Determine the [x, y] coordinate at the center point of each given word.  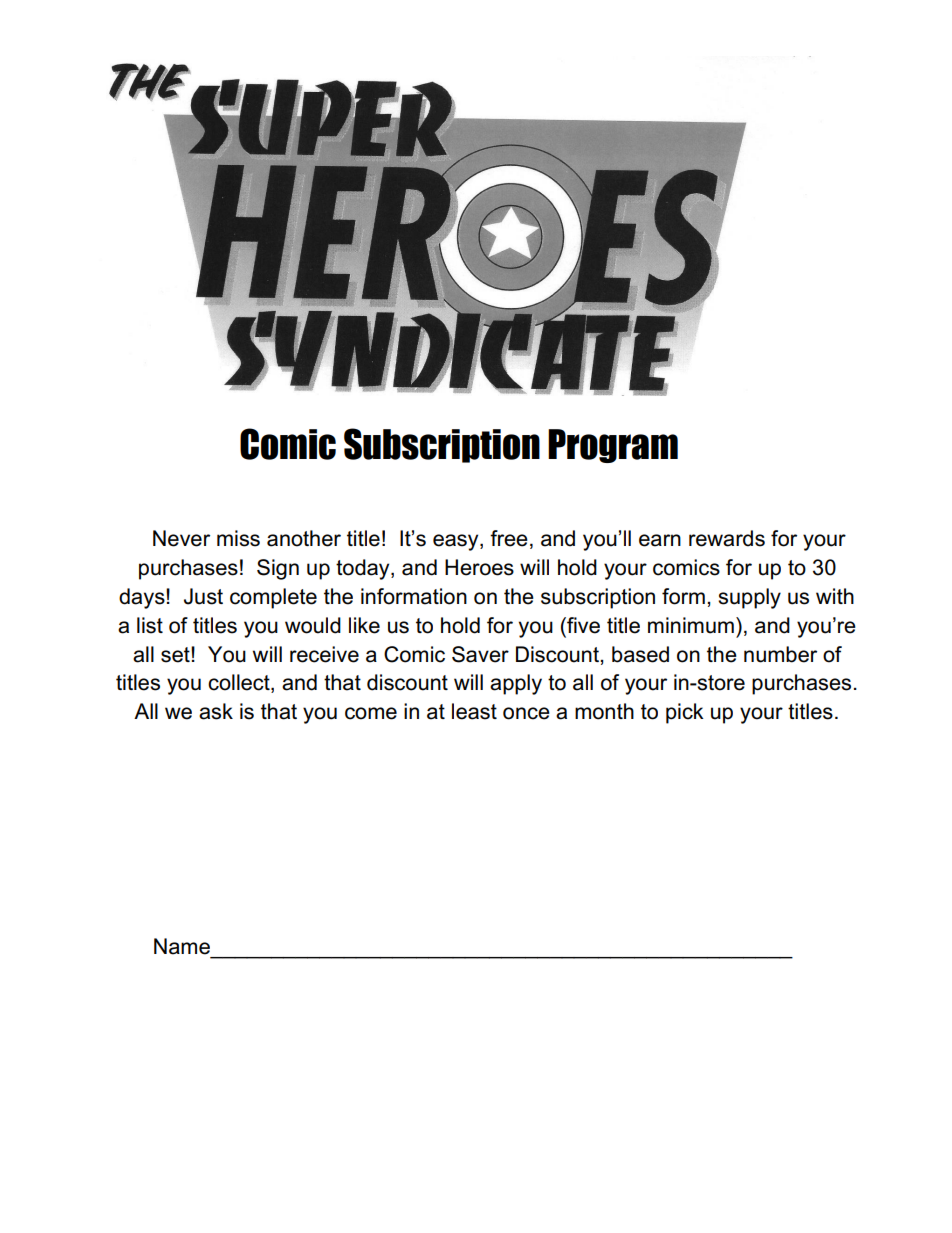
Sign [278, 569]
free [509, 538]
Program [613, 446]
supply [749, 598]
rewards [727, 538]
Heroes [479, 567]
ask [216, 711]
